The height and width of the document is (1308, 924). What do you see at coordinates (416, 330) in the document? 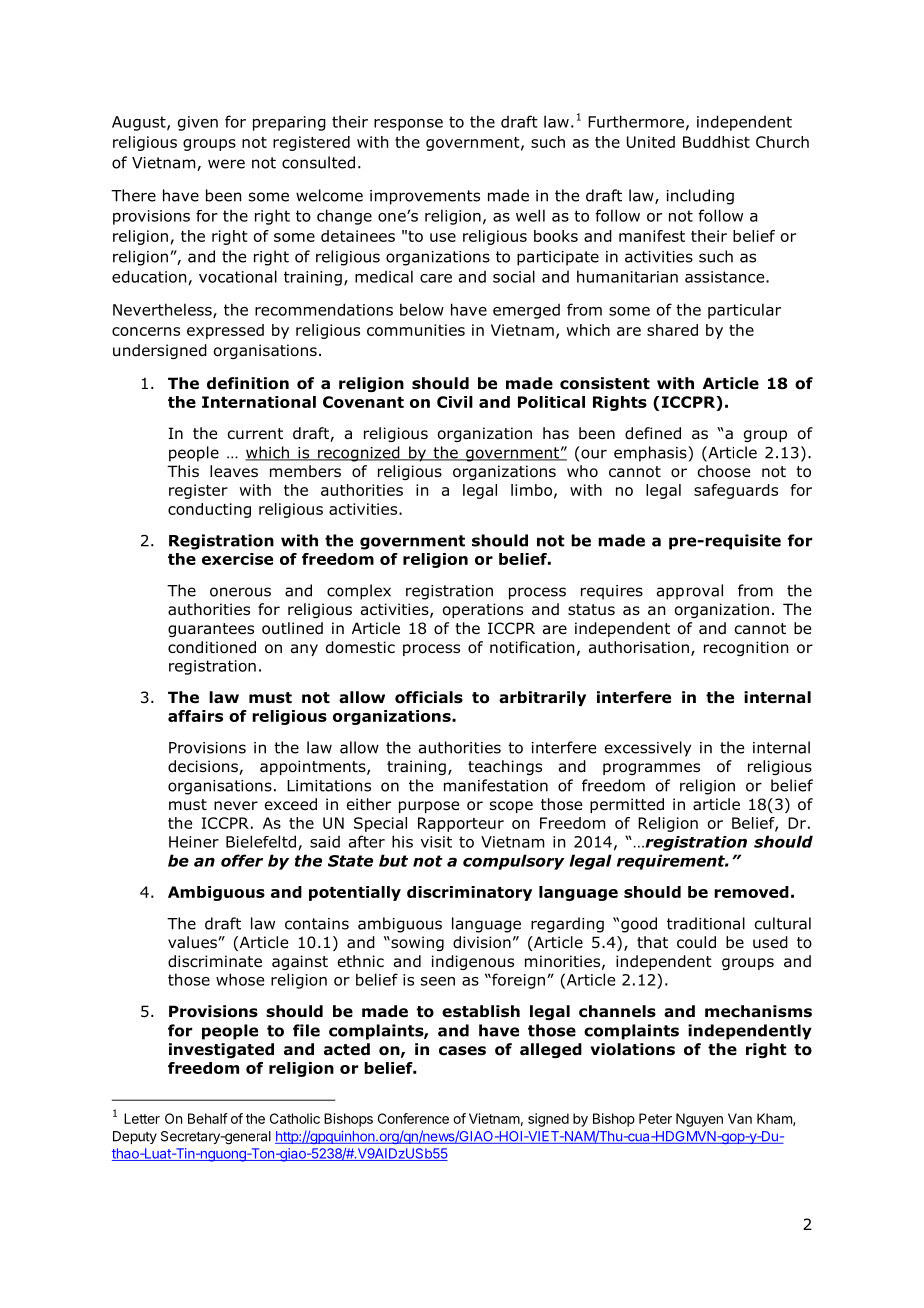
I see `communities` at bounding box center [416, 330].
